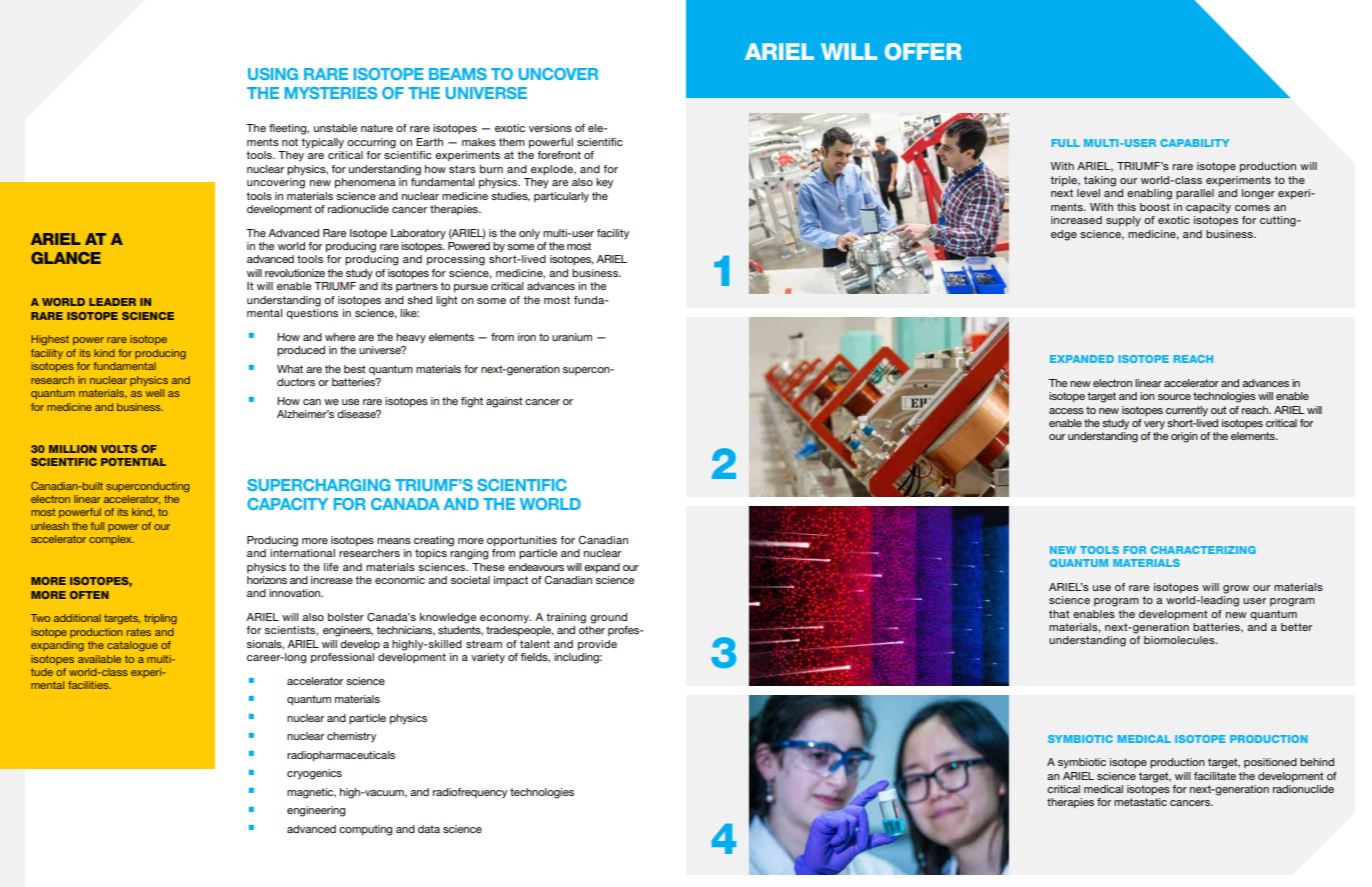  Describe the element at coordinates (311, 793) in the screenshot. I see `magnetic` at that location.
